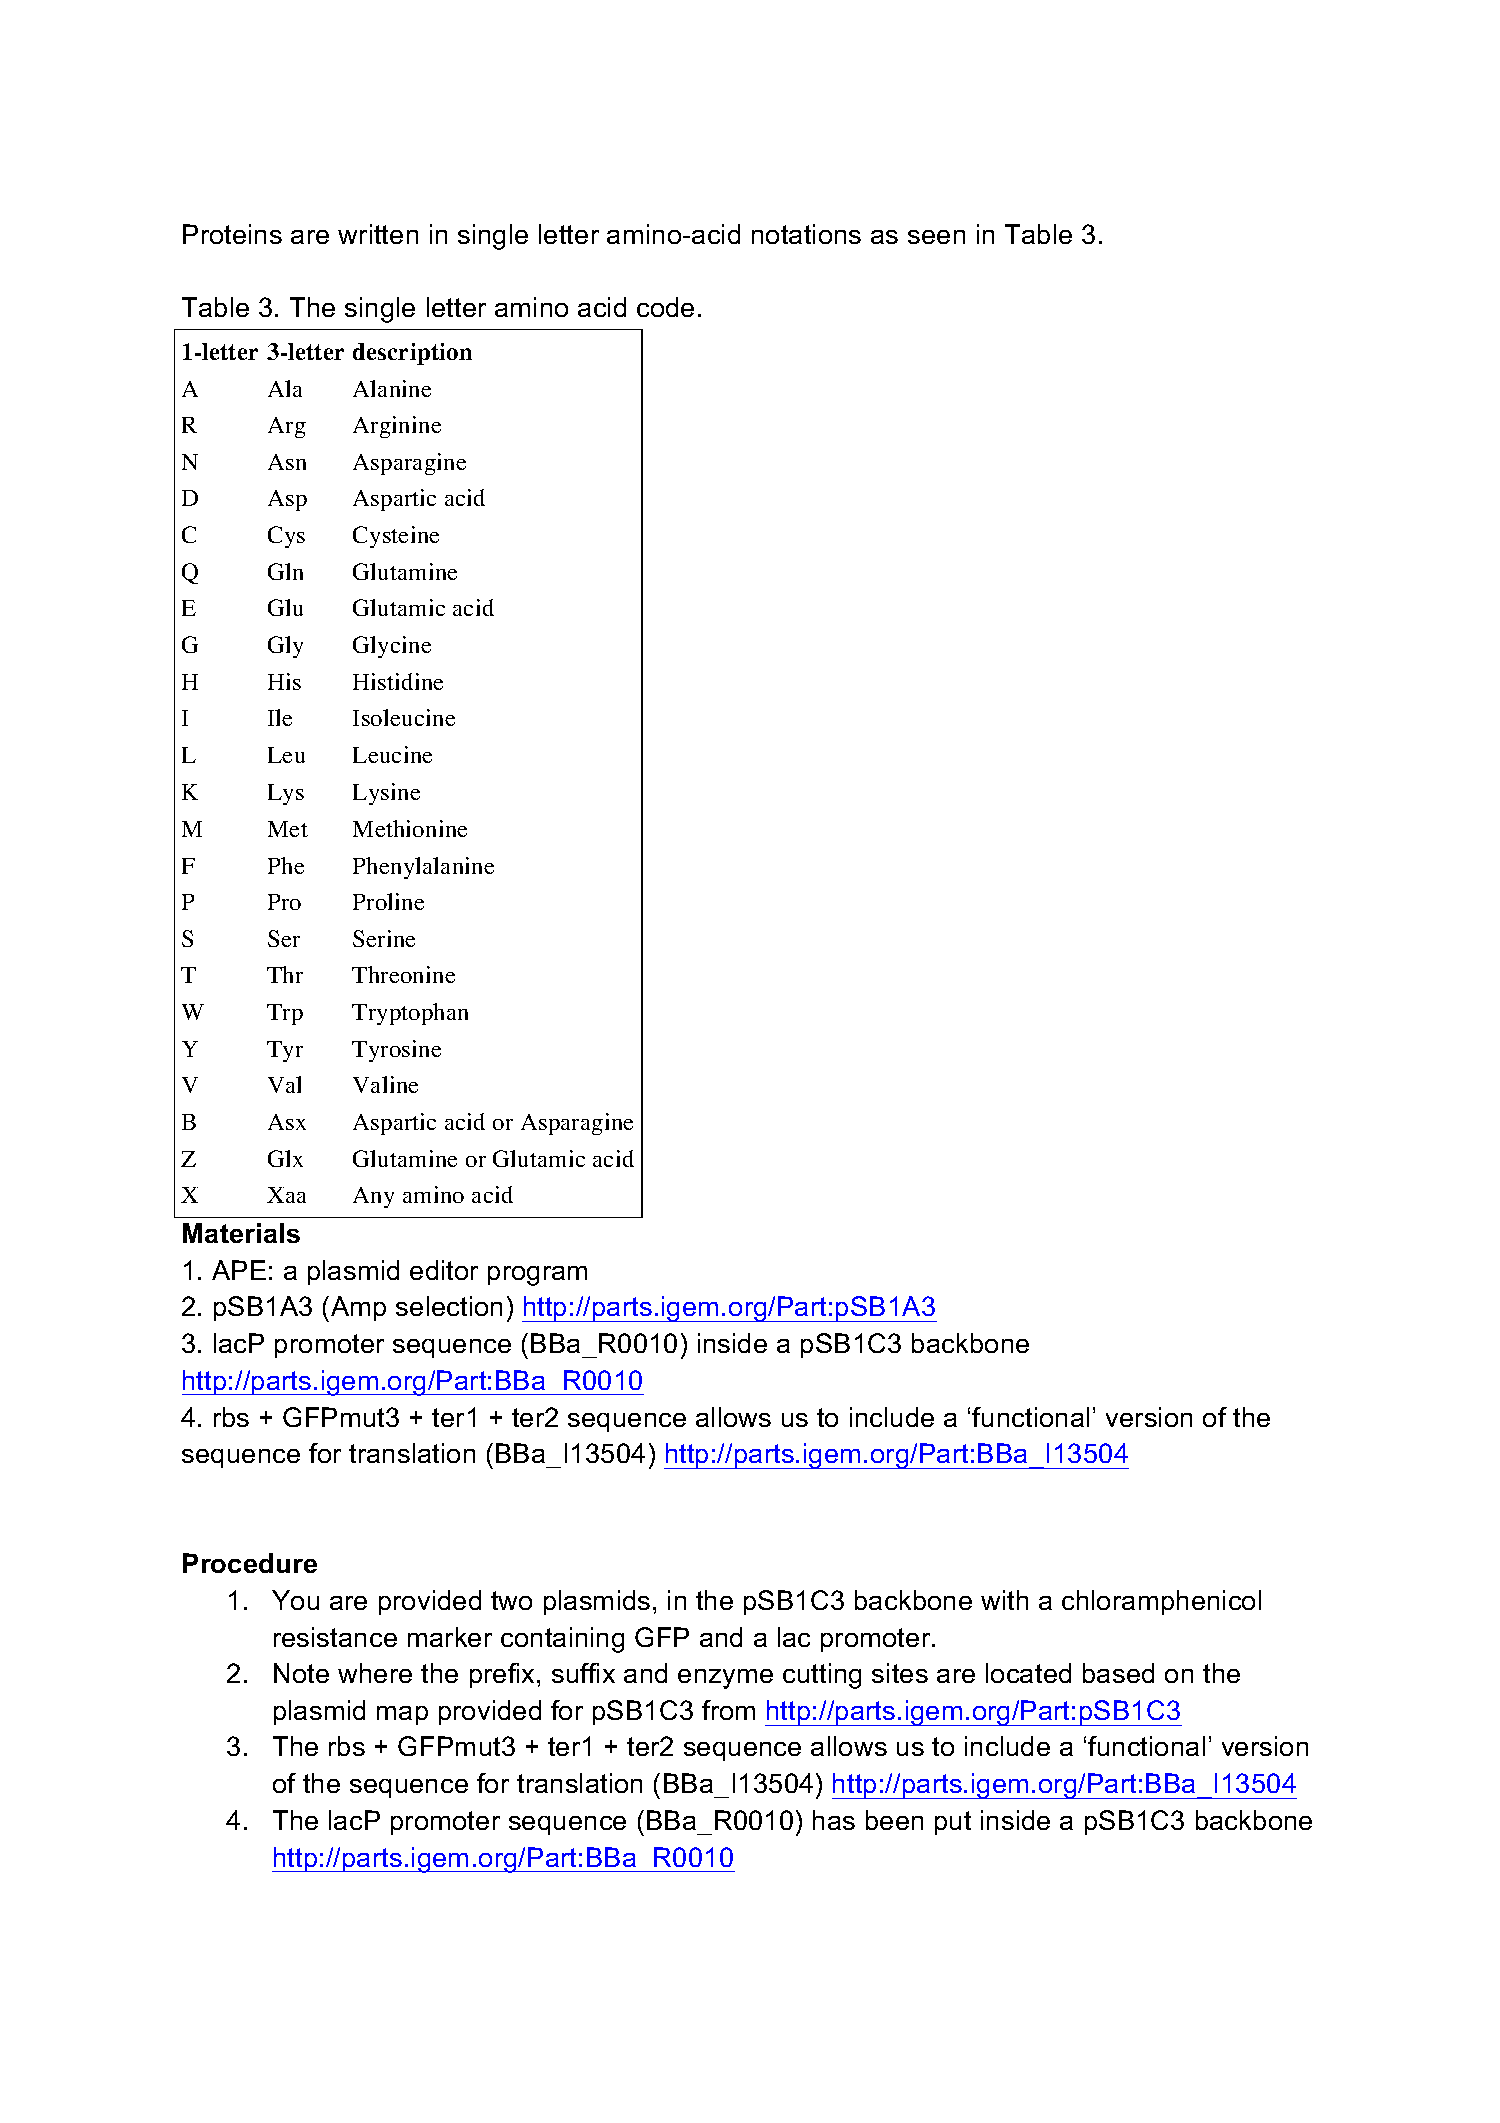  What do you see at coordinates (665, 307) in the screenshot?
I see `code` at bounding box center [665, 307].
